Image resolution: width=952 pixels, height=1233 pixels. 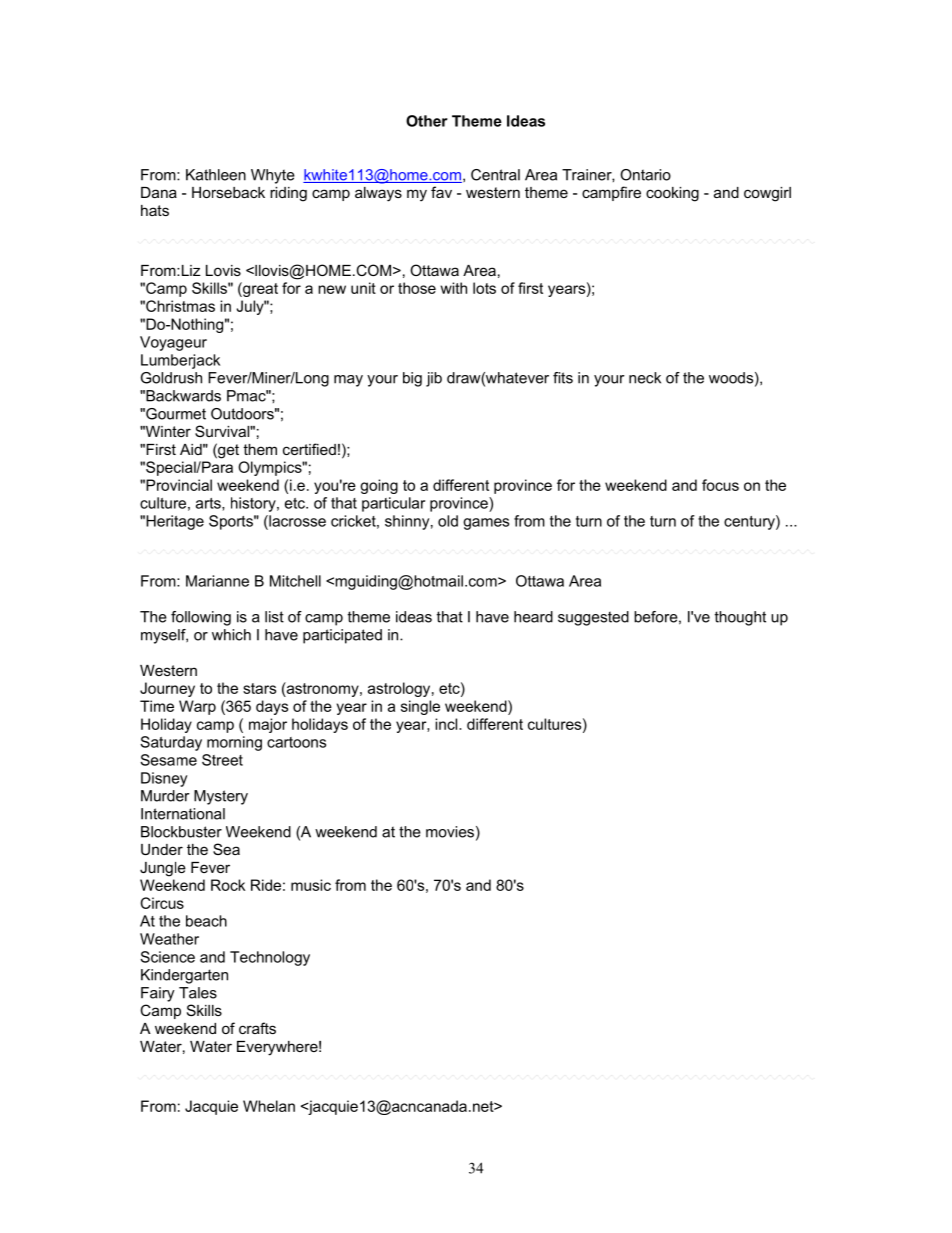 What do you see at coordinates (269, 1106) in the screenshot?
I see `Whelan` at bounding box center [269, 1106].
